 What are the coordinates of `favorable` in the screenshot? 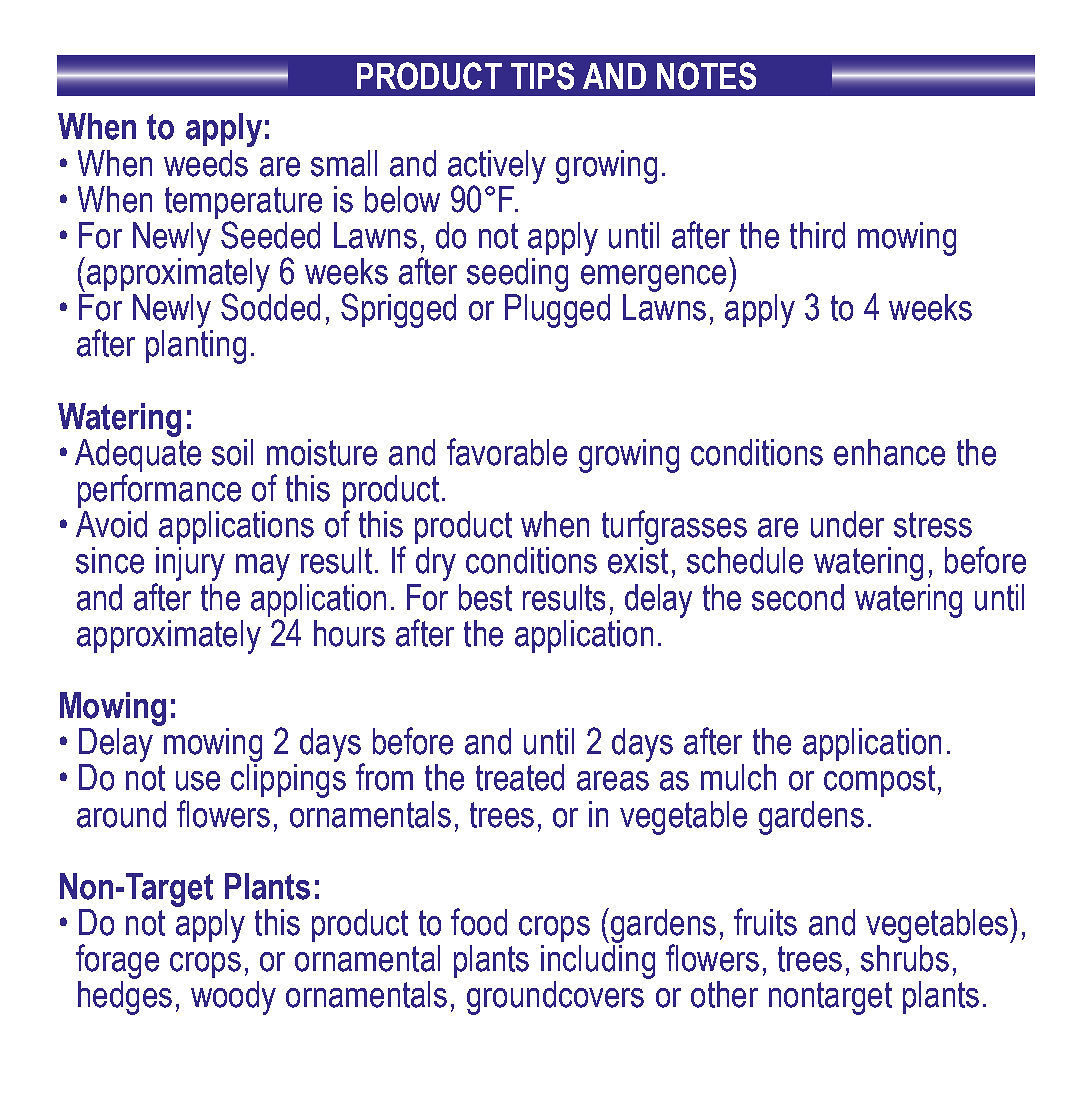 It's located at (507, 452).
